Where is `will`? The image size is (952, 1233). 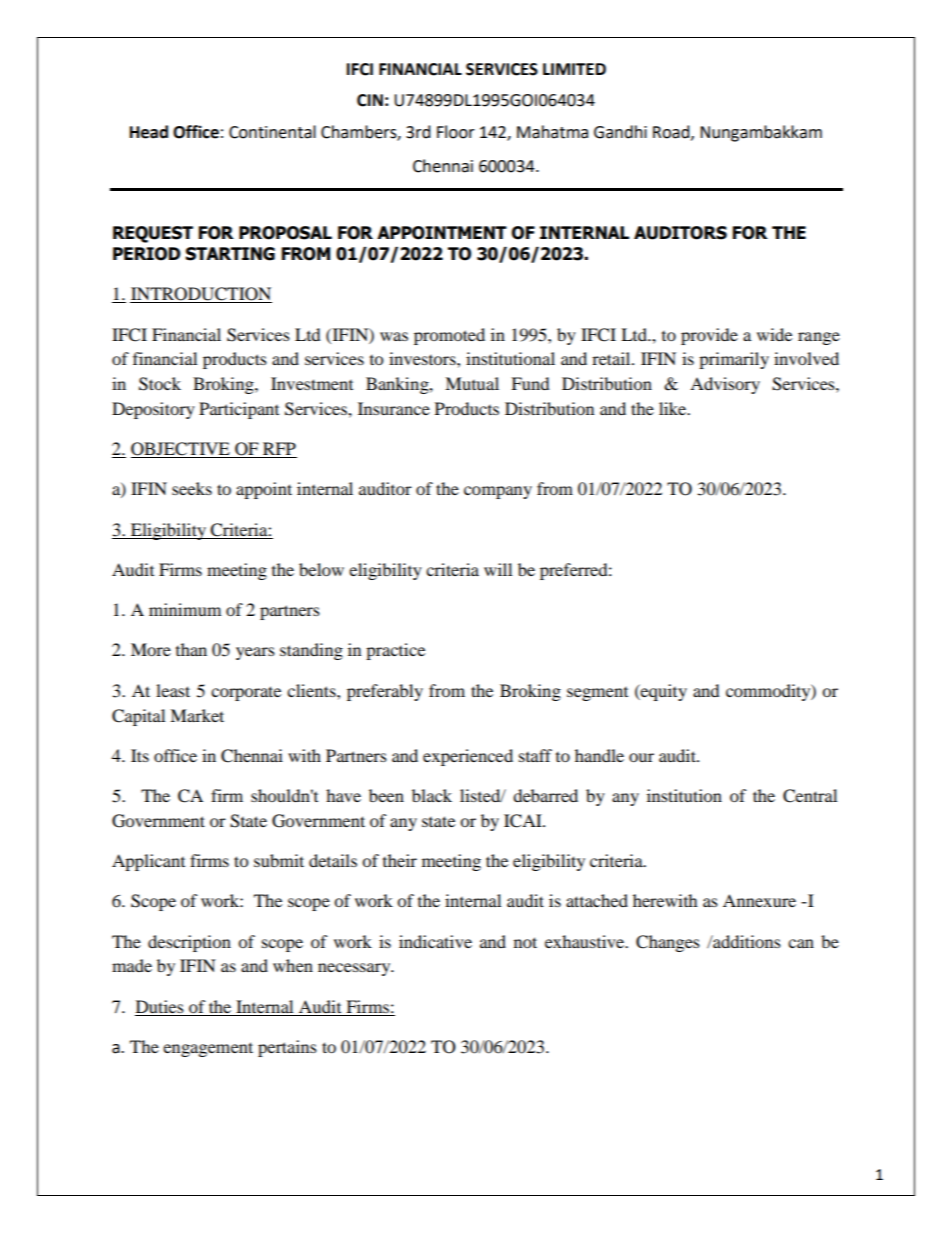 will is located at coordinates (498, 569).
